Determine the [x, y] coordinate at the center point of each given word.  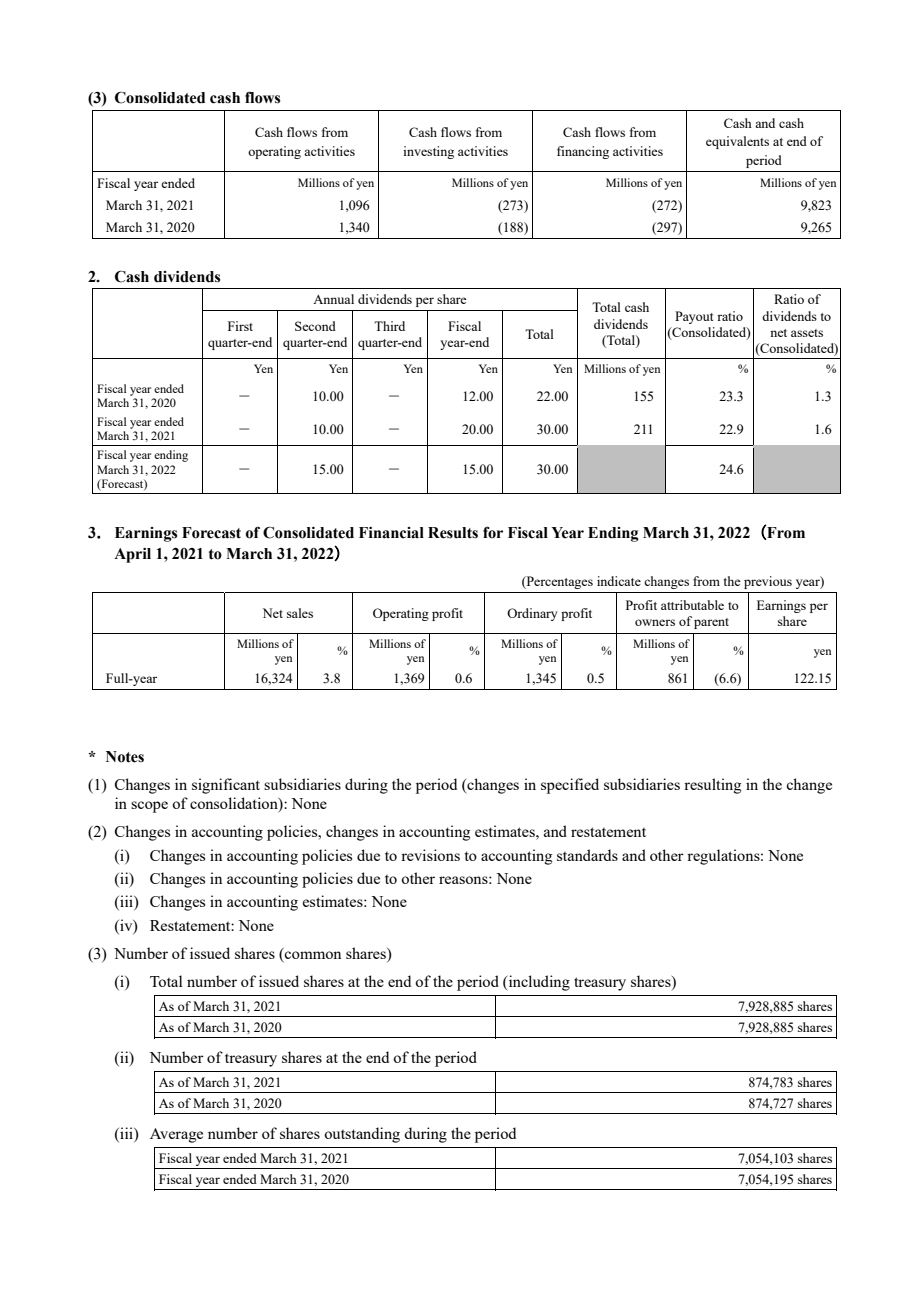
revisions [430, 855]
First [240, 326]
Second [315, 326]
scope [149, 807]
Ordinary [532, 614]
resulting [712, 786]
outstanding [362, 1135]
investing [428, 152]
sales [300, 613]
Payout [694, 317]
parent [711, 623]
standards [587, 855]
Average [176, 1135]
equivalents [737, 142]
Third [389, 326]
